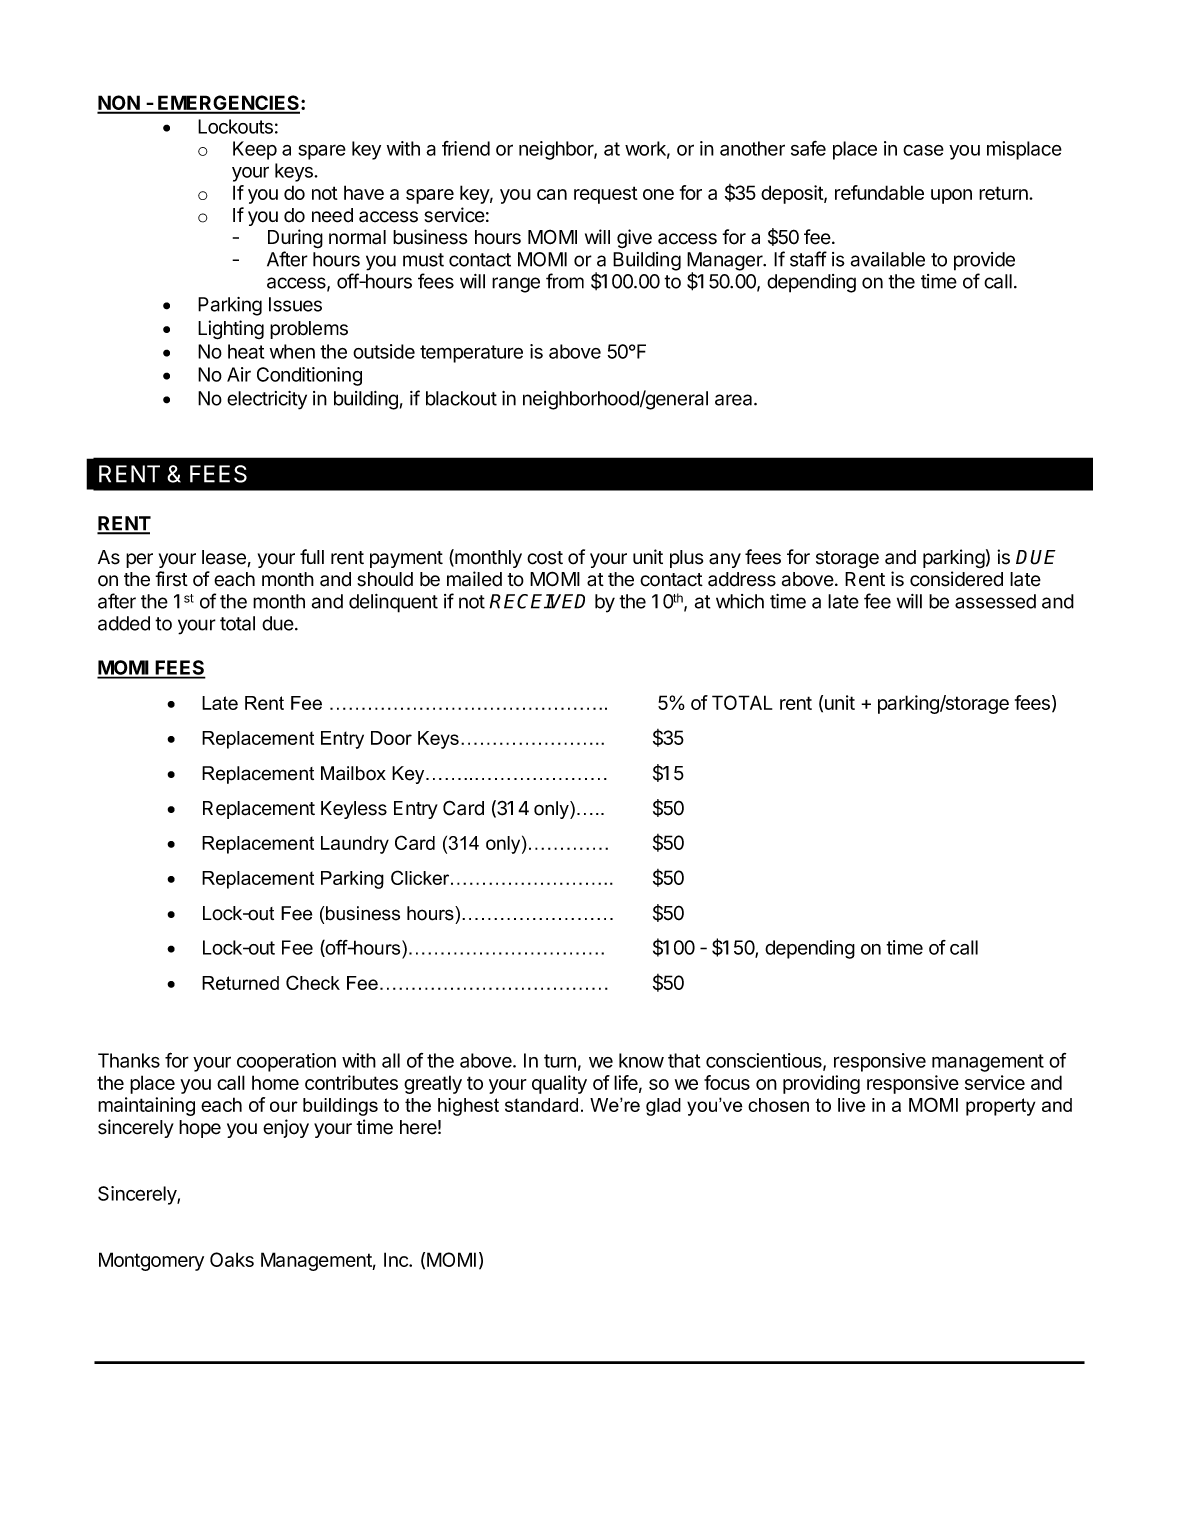 The height and width of the screenshot is (1524, 1178). What do you see at coordinates (541, 1105) in the screenshot?
I see `standard` at bounding box center [541, 1105].
